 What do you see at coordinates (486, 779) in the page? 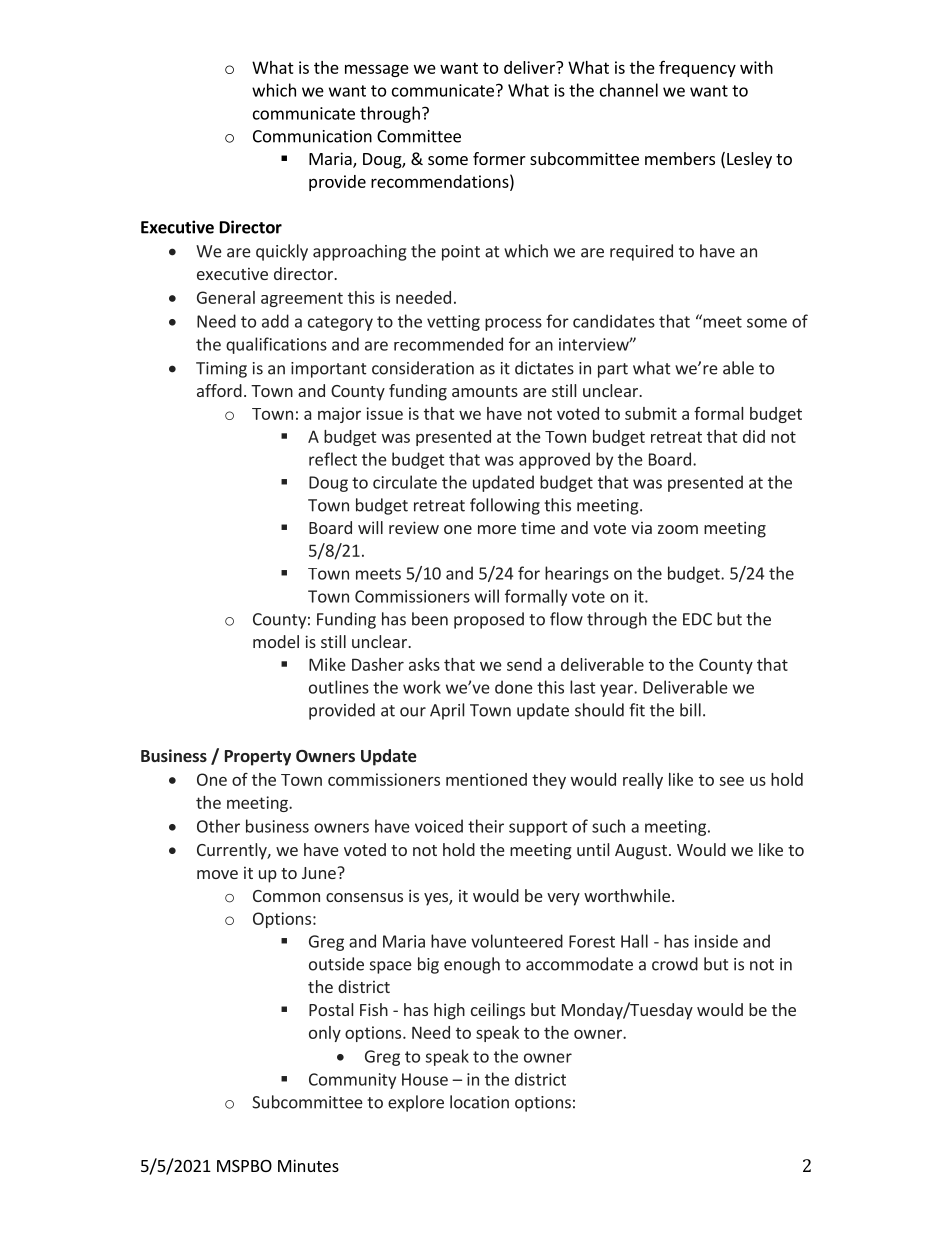
I see `mentioned` at bounding box center [486, 779].
